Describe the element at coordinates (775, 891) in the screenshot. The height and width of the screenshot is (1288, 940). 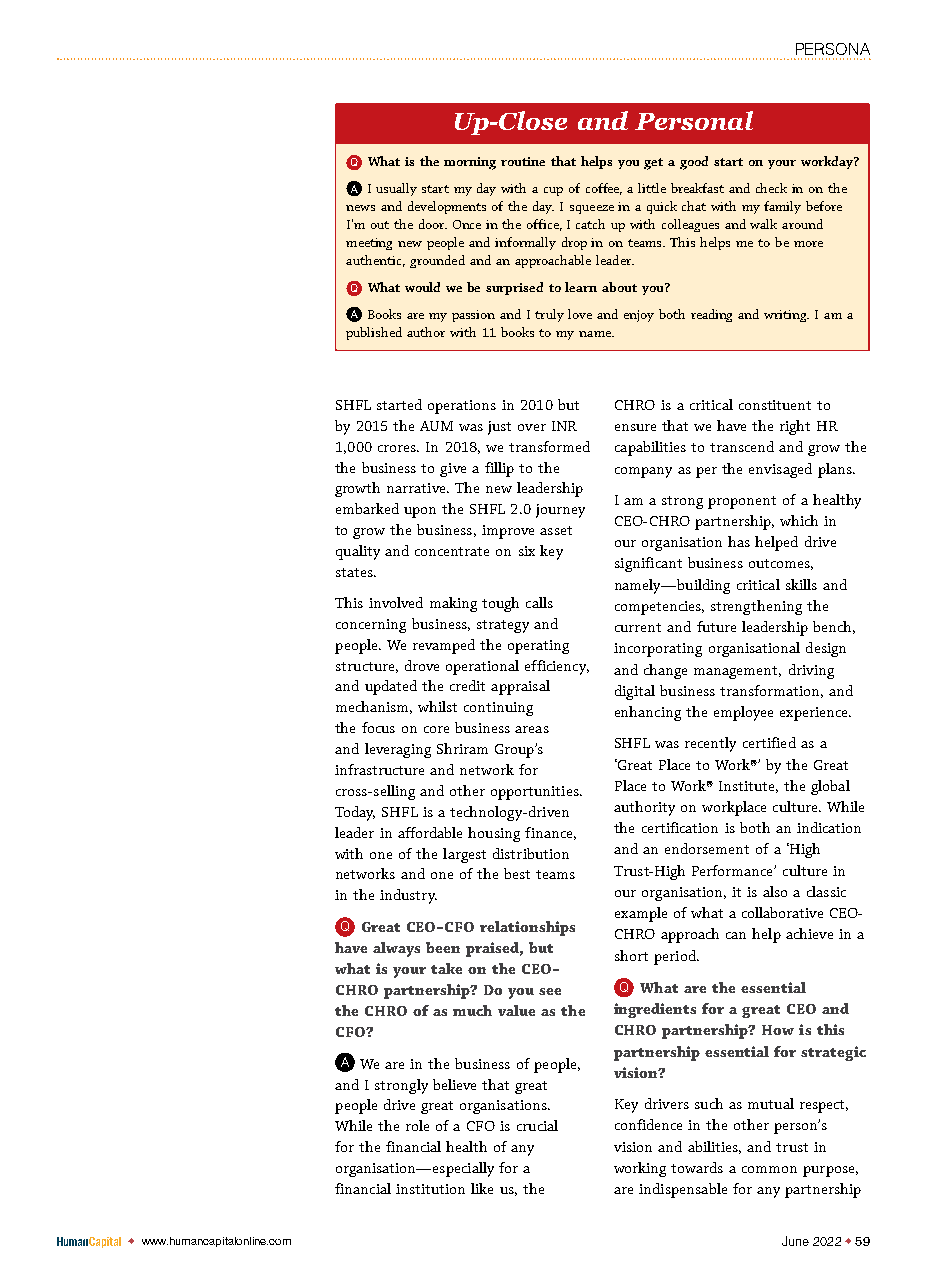
I see `also` at that location.
